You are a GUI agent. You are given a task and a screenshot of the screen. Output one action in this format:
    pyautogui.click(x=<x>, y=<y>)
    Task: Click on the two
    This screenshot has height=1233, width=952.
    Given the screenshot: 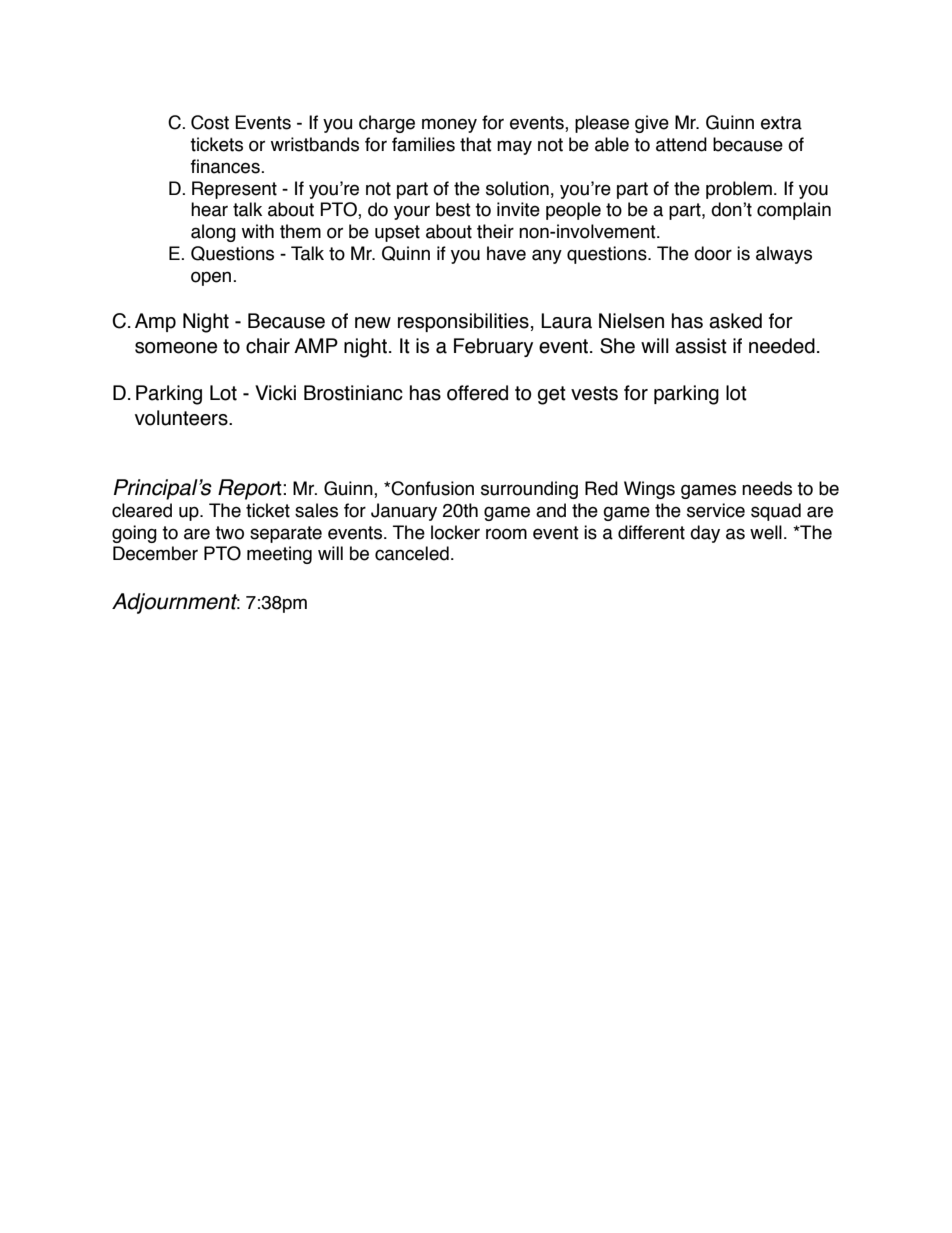 What is the action you would take?
    pyautogui.click(x=229, y=533)
